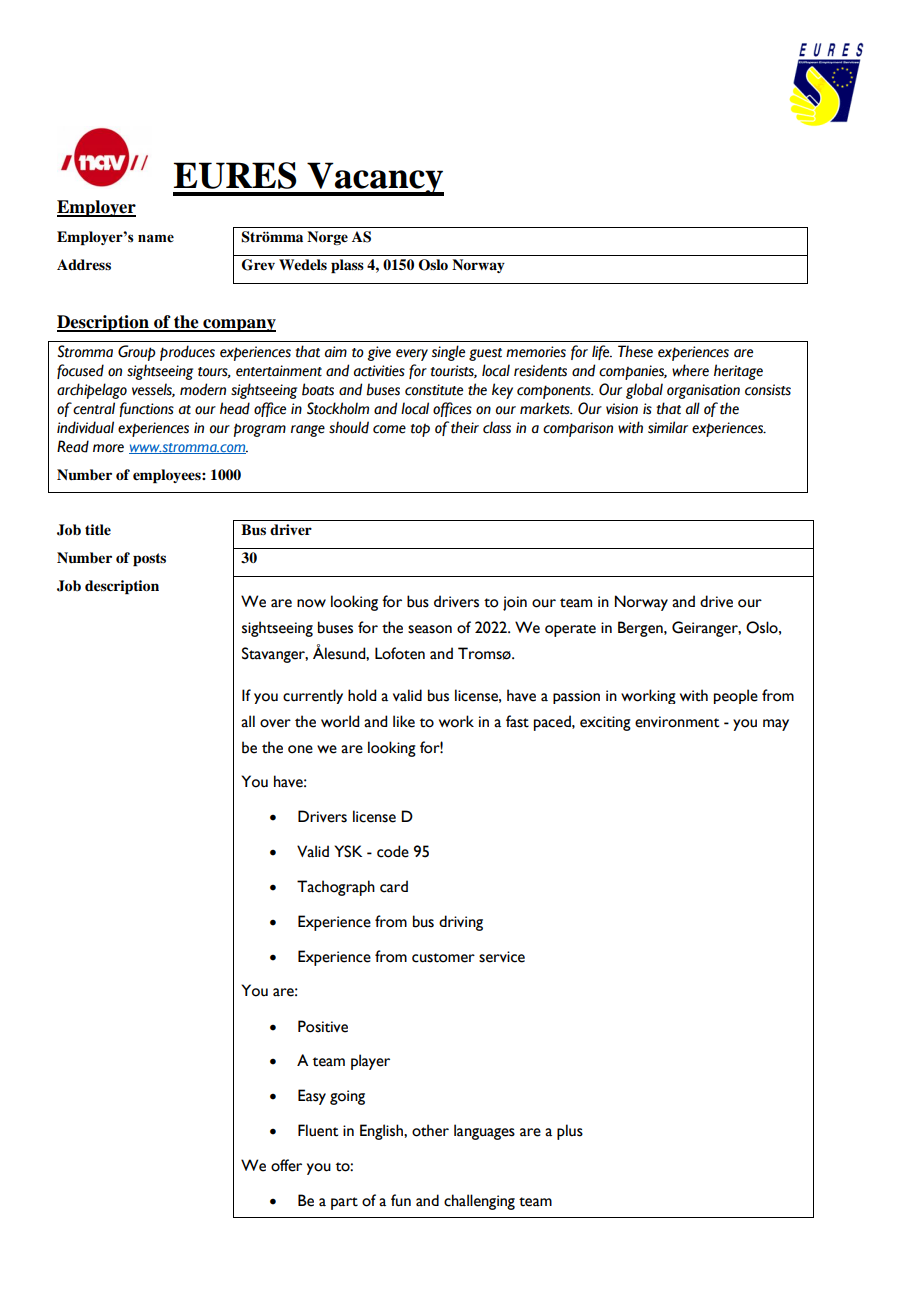 This document has height=1308, width=924. Describe the element at coordinates (108, 448) in the document. I see `more` at that location.
